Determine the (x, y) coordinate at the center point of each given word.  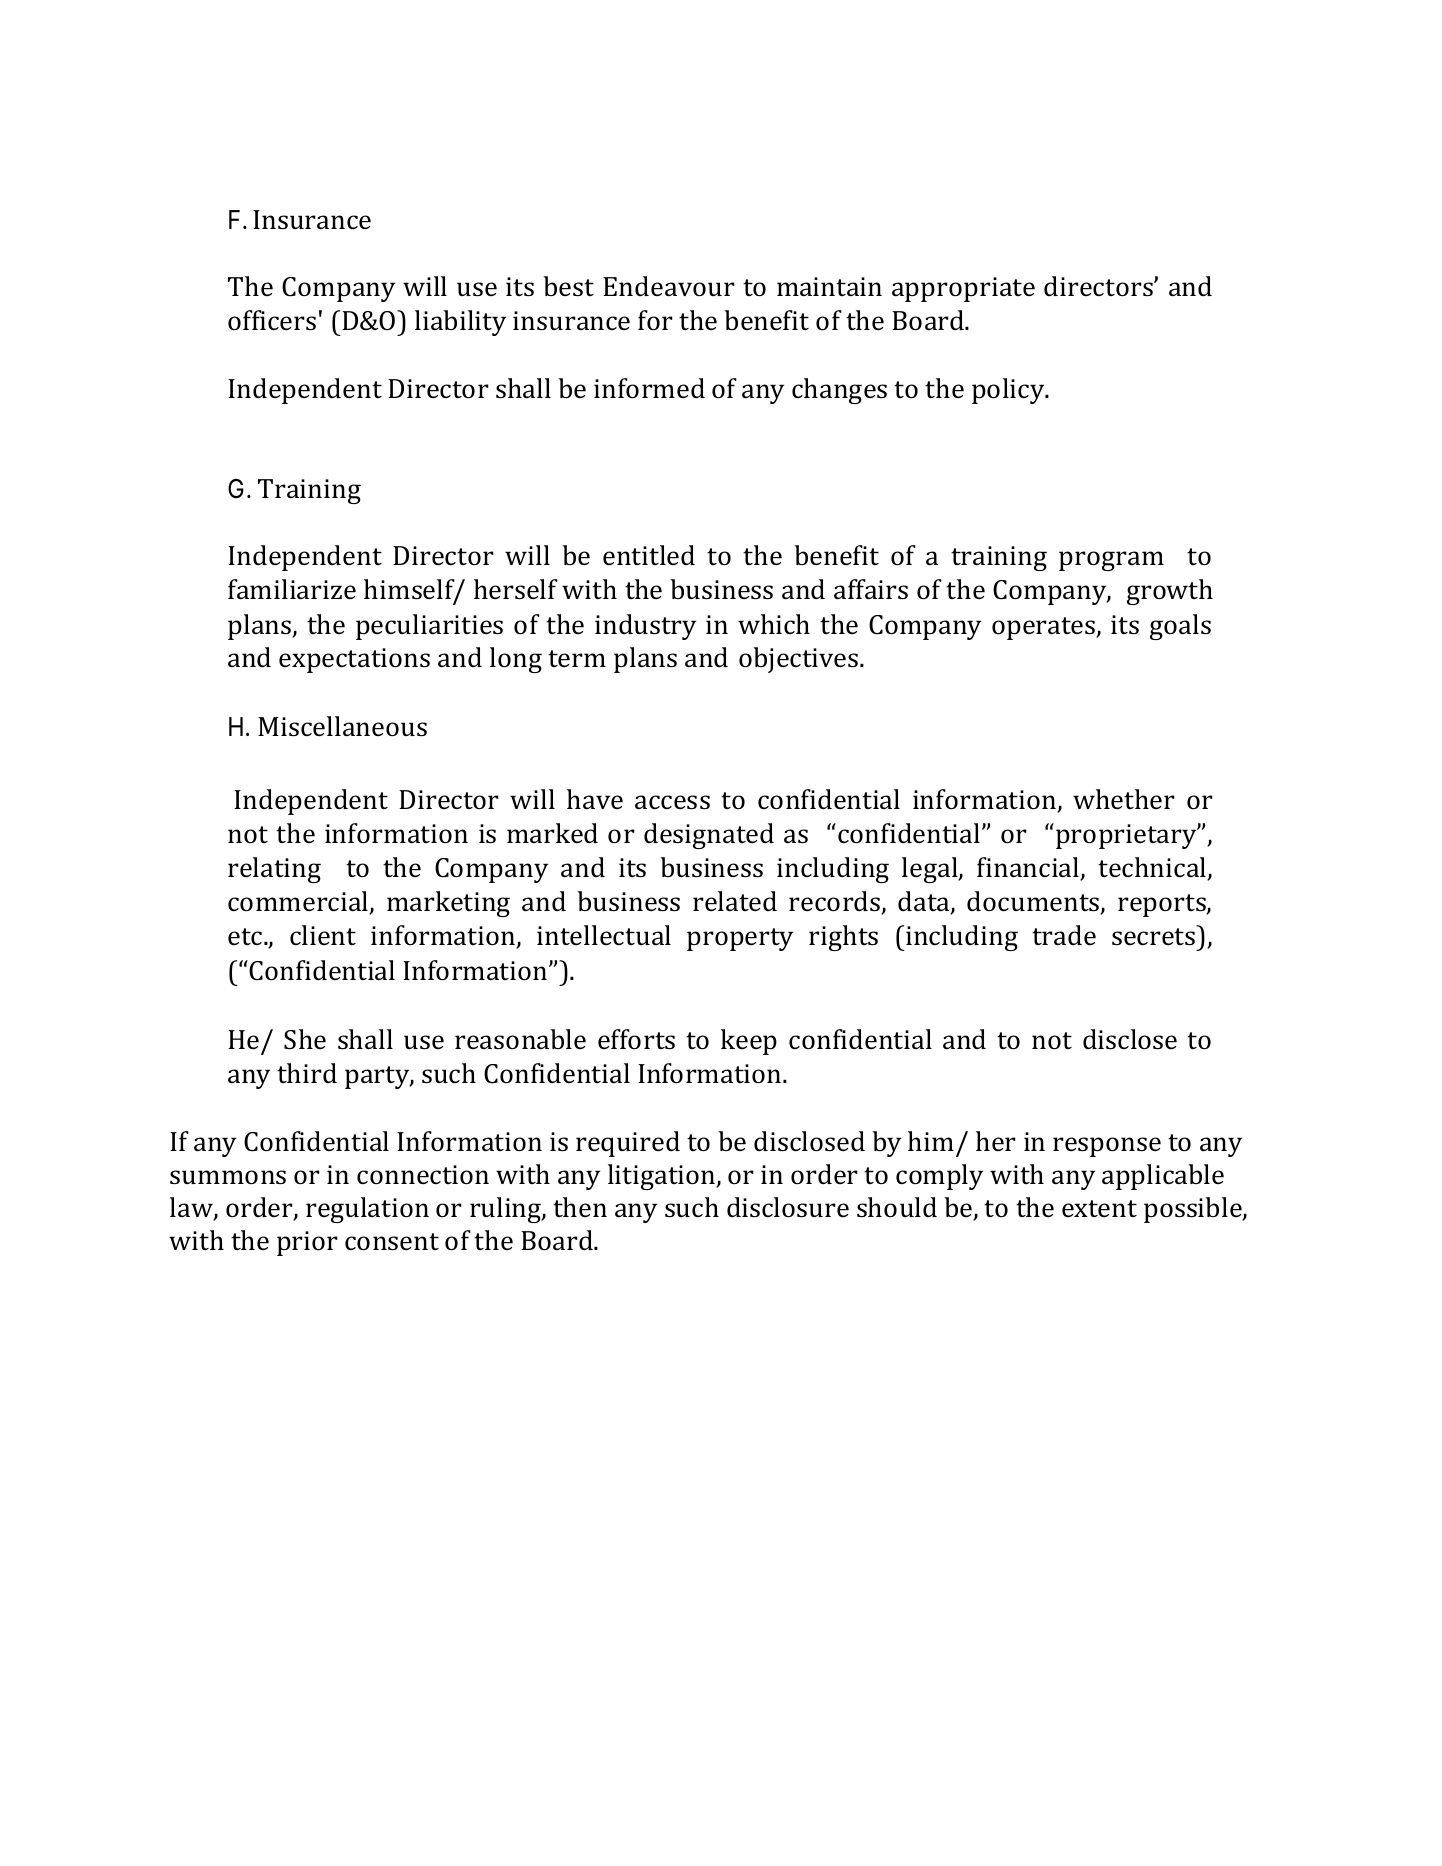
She (305, 1039)
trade (1064, 935)
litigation (663, 1177)
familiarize (292, 589)
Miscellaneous (342, 726)
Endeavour (669, 286)
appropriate (963, 289)
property (740, 939)
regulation (367, 1210)
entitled (649, 555)
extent (1099, 1209)
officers (272, 320)
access (672, 802)
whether (1124, 799)
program (1111, 561)
